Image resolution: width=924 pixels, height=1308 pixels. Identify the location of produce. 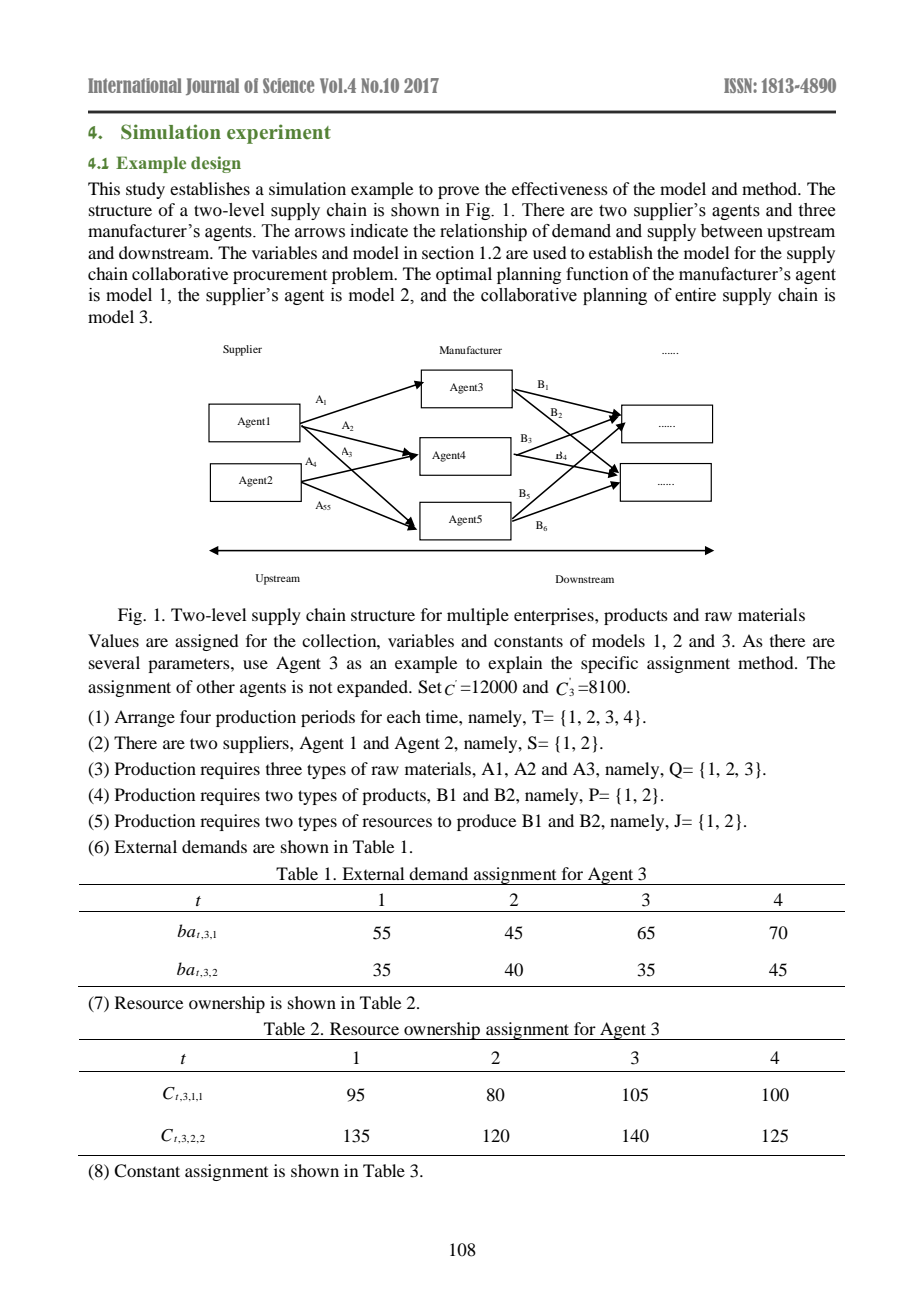
(486, 822).
